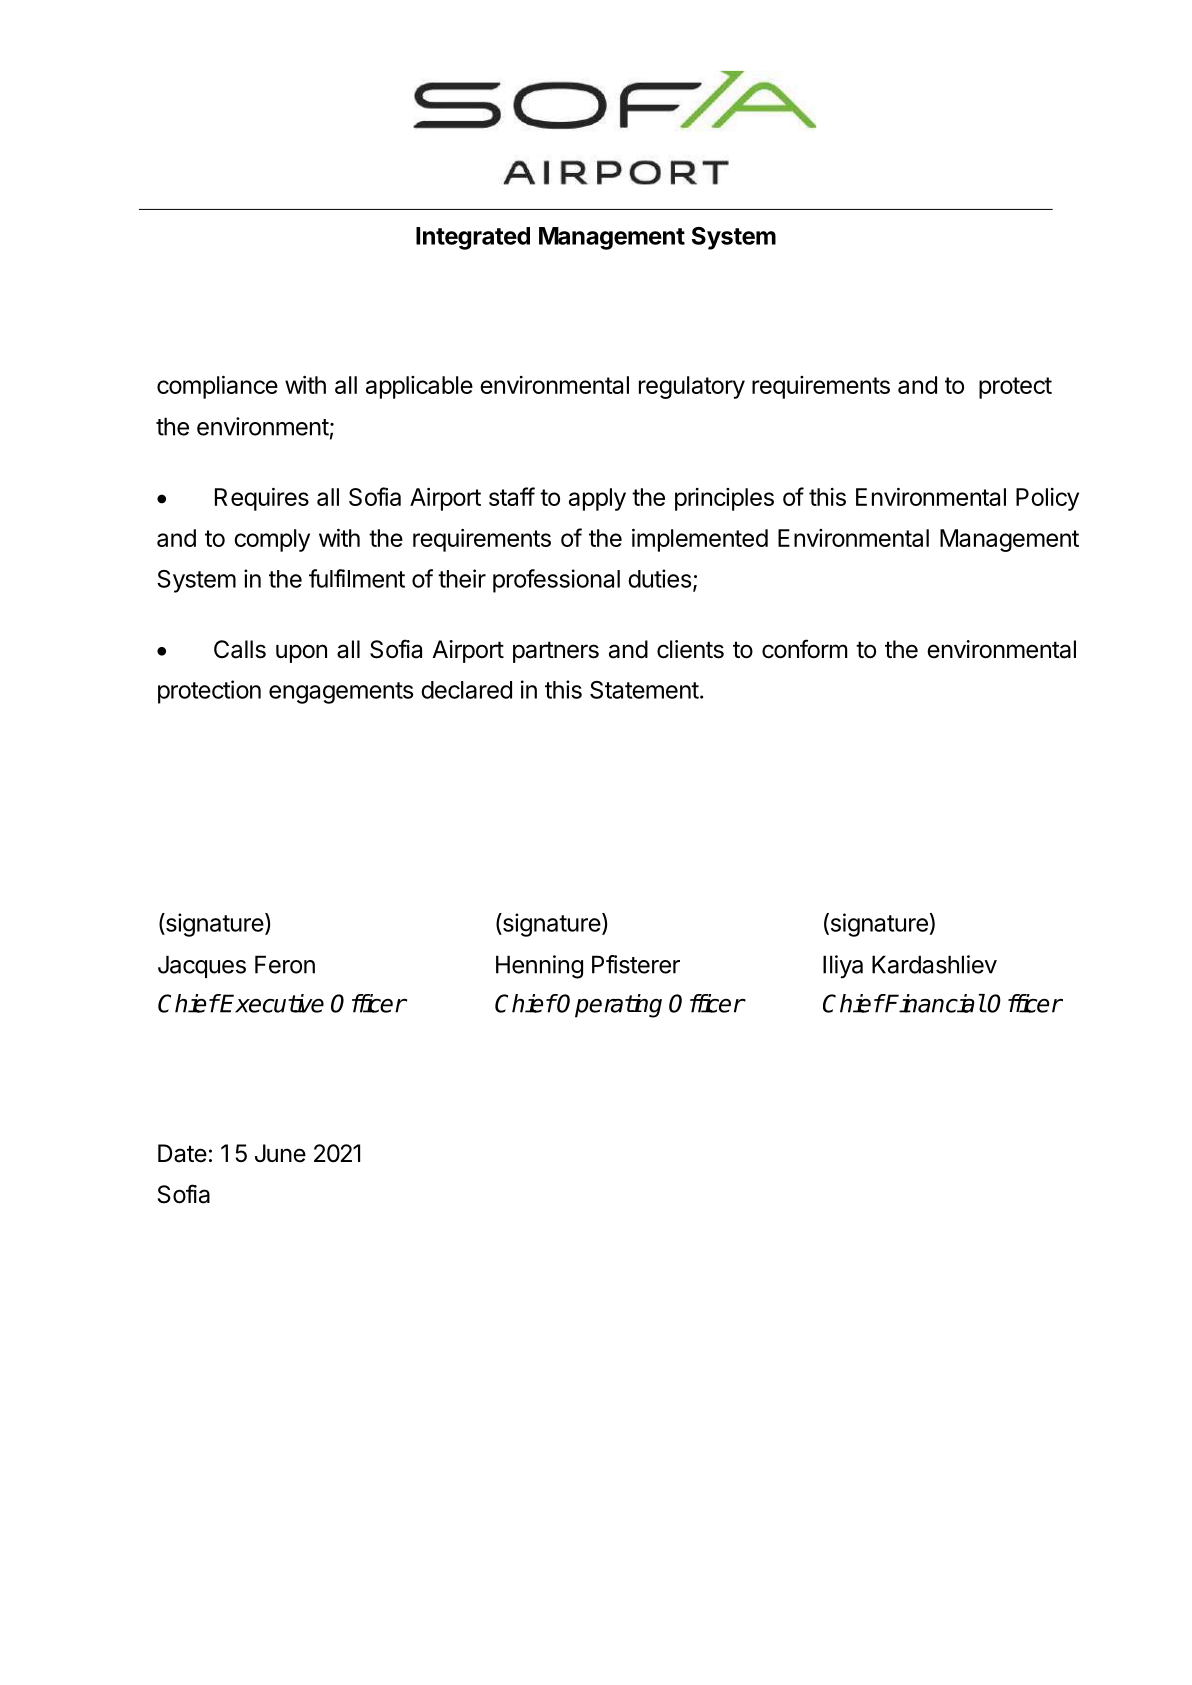 This page has height=1685, width=1192. What do you see at coordinates (182, 1153) in the page?
I see `Date` at bounding box center [182, 1153].
